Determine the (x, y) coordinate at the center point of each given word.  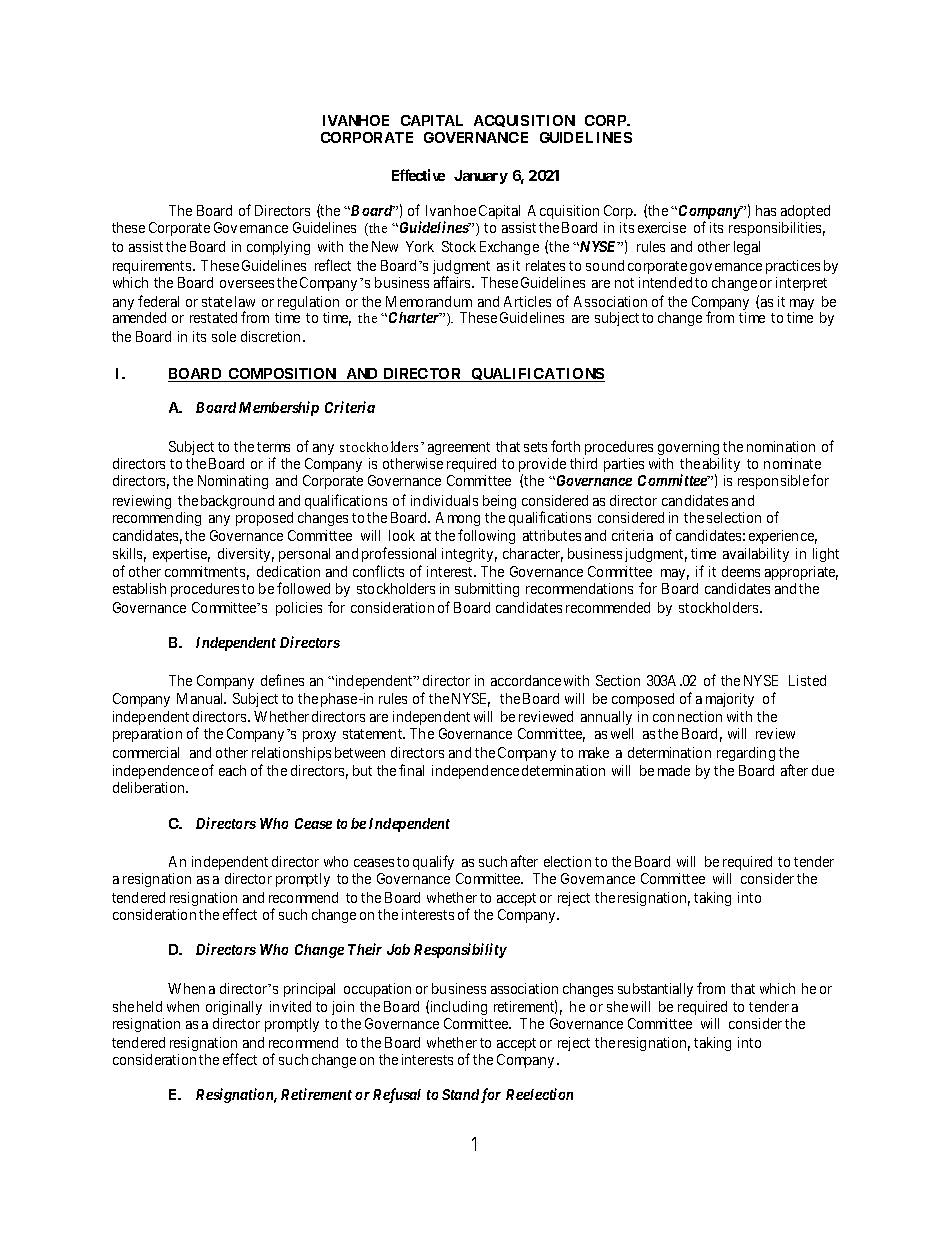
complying (278, 248)
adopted (805, 212)
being (499, 502)
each (232, 770)
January (481, 177)
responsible (773, 482)
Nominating (233, 482)
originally (234, 1008)
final (411, 770)
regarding (746, 754)
